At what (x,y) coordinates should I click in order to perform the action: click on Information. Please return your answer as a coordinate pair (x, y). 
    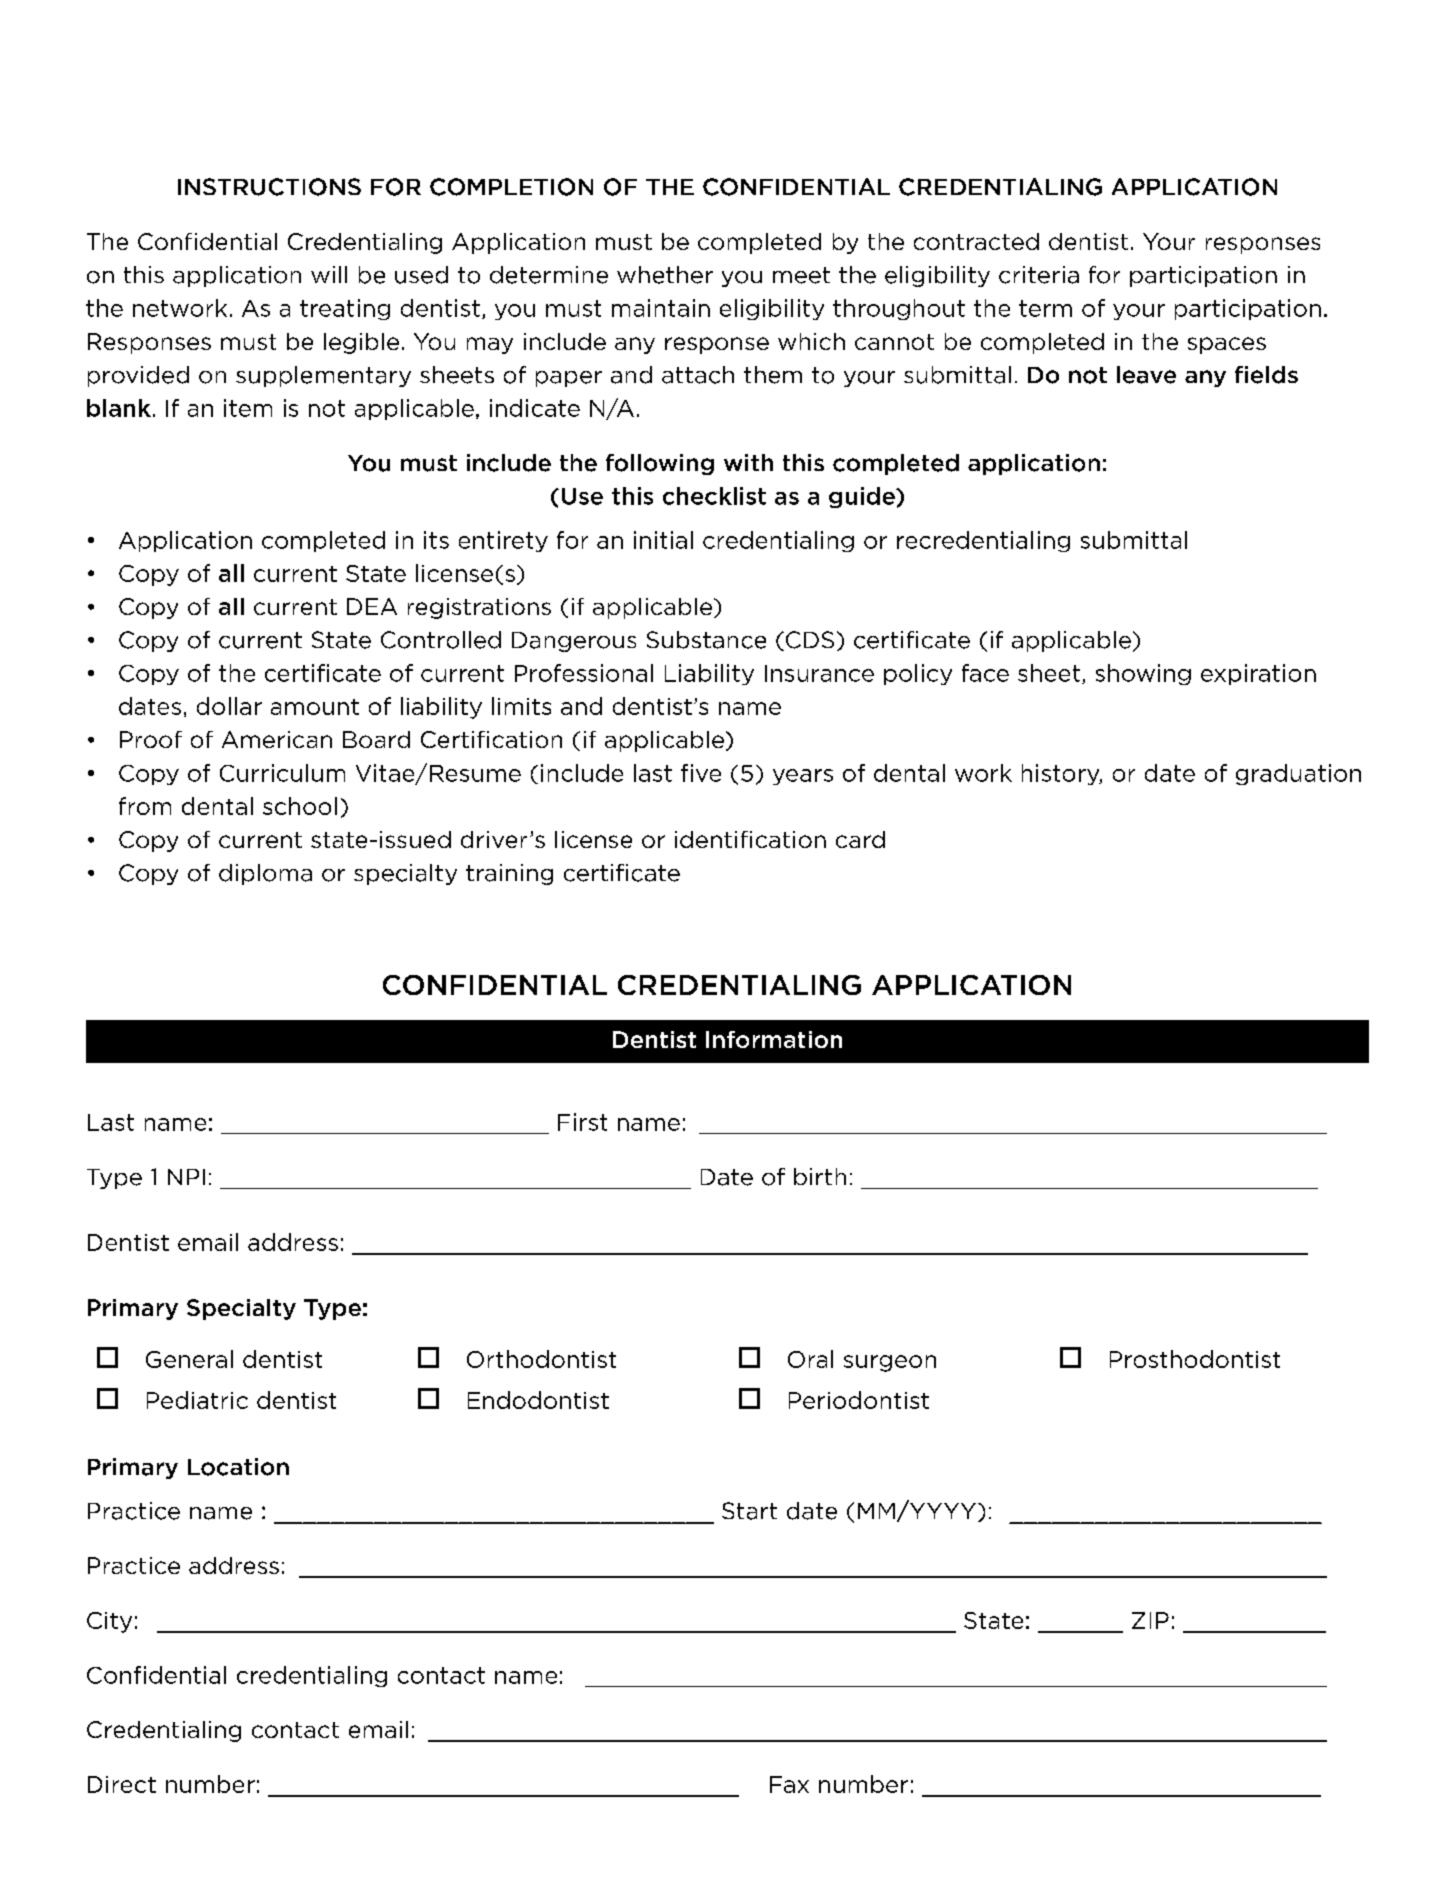
    Looking at the image, I should click on (774, 1039).
